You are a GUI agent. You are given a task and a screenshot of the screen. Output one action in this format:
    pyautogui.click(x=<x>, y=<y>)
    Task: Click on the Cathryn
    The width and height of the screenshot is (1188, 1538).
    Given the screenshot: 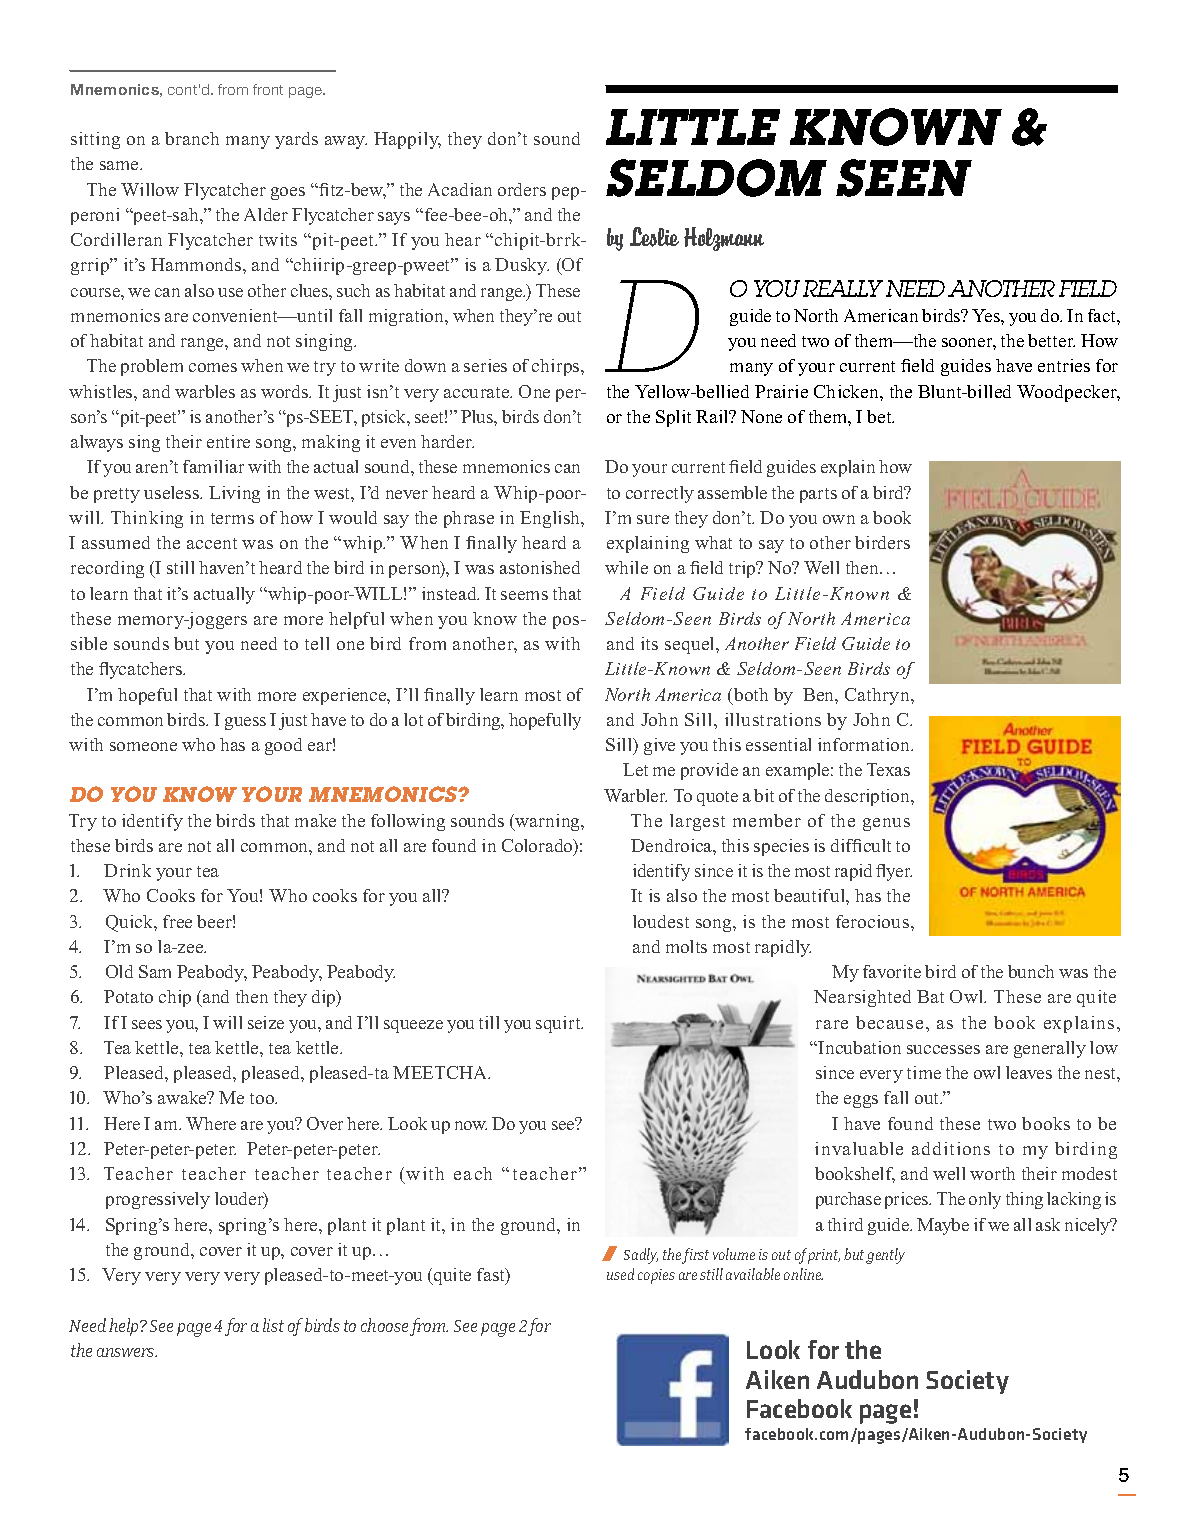 What is the action you would take?
    pyautogui.click(x=878, y=696)
